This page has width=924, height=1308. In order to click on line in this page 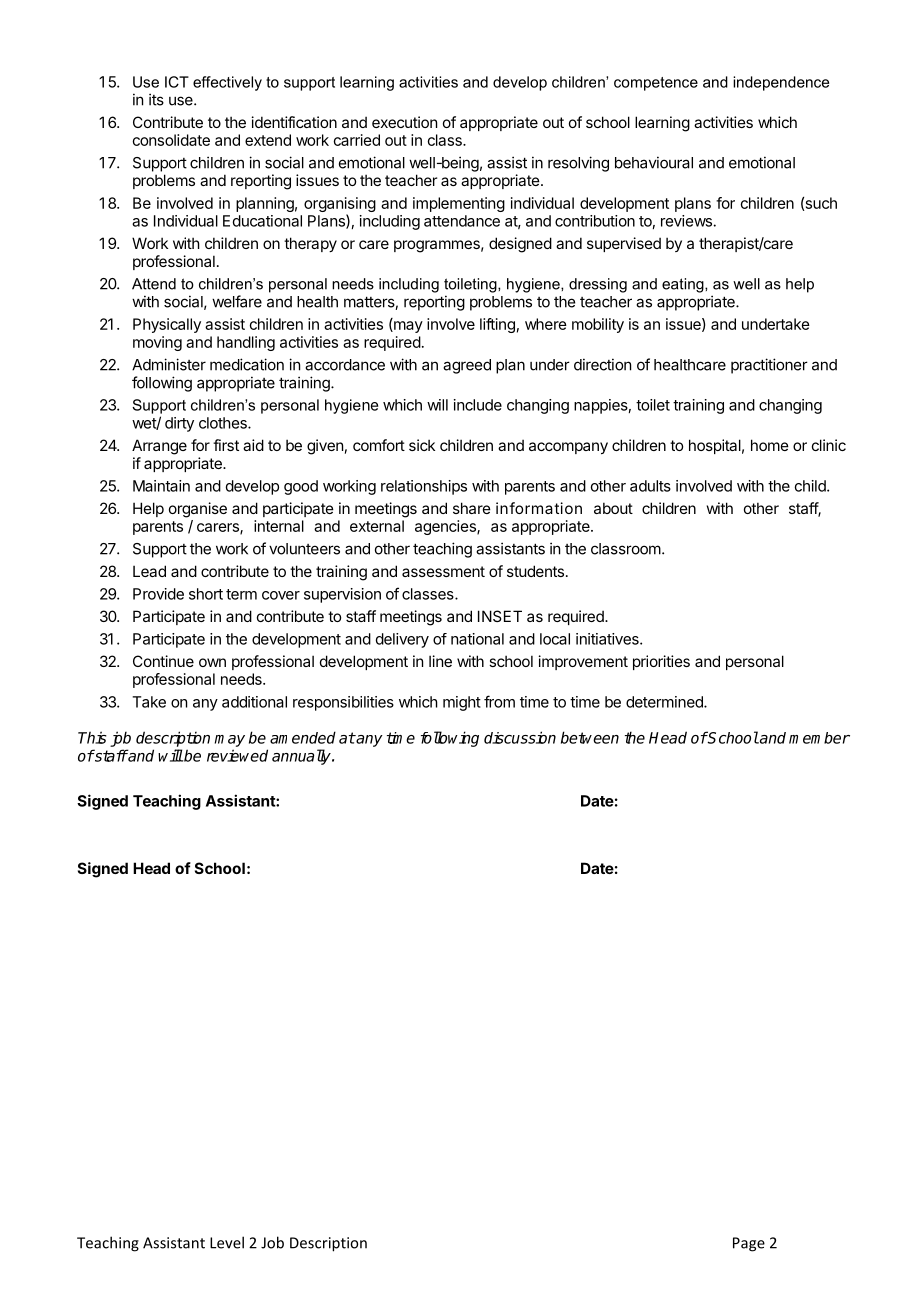, I will do `click(440, 661)`.
